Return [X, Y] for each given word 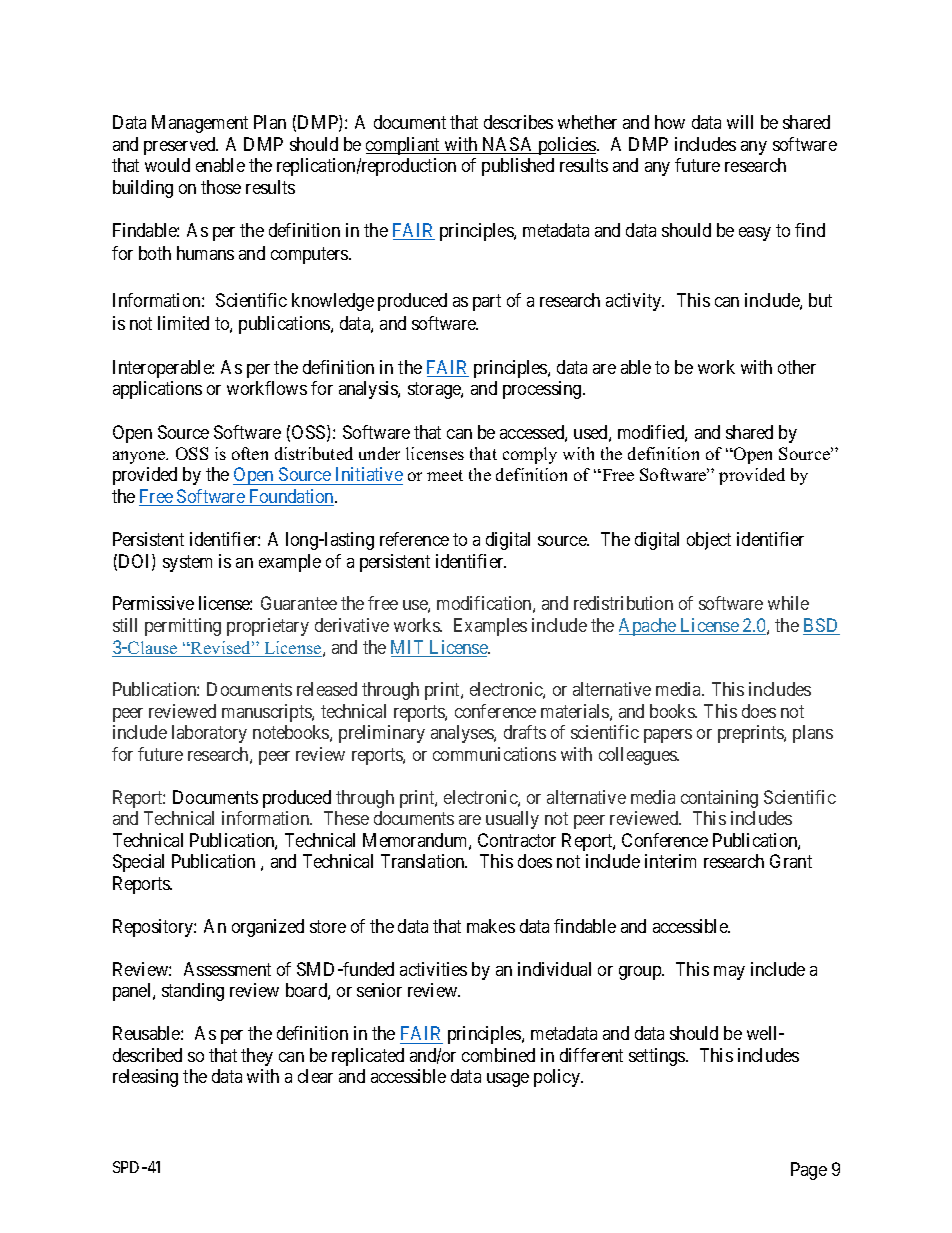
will [740, 122]
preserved [181, 146]
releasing [145, 1078]
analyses [463, 734]
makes [491, 926]
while [788, 603]
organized [268, 928]
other [797, 367]
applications [157, 390]
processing [543, 390]
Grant [791, 861]
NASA [508, 145]
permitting [183, 627]
